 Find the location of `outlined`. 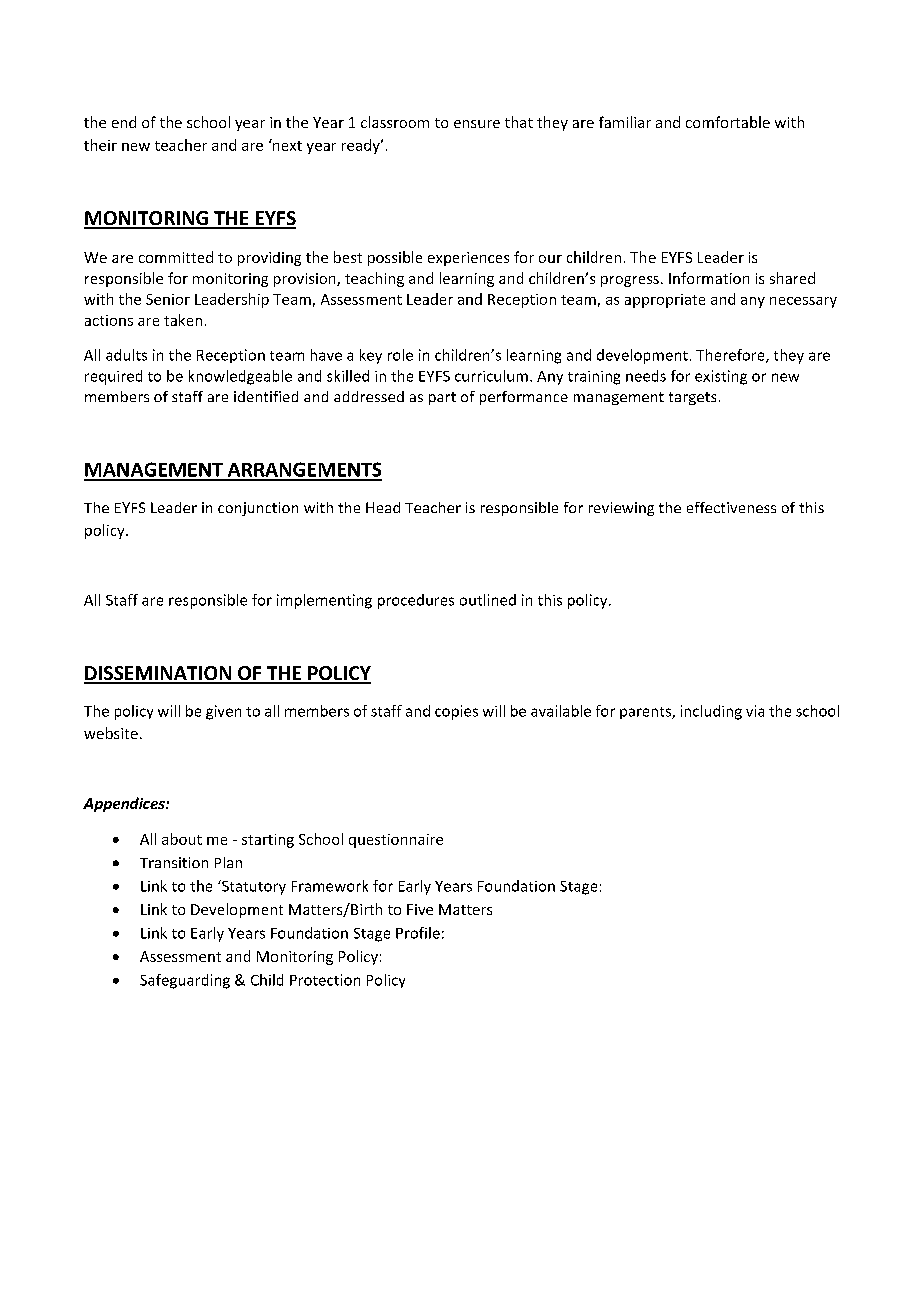

outlined is located at coordinates (488, 600).
